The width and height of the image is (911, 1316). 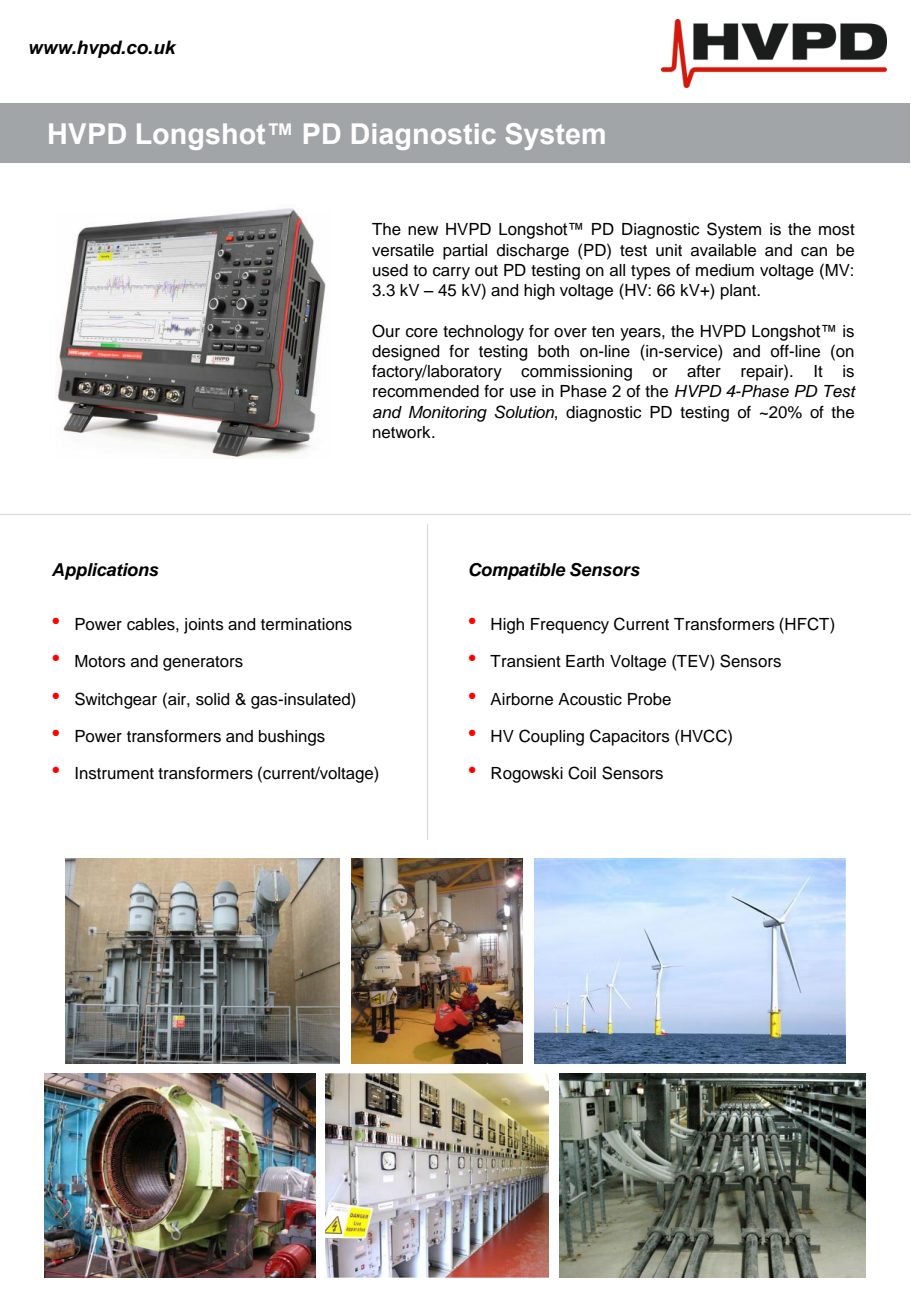 What do you see at coordinates (105, 571) in the image?
I see `Applications` at bounding box center [105, 571].
